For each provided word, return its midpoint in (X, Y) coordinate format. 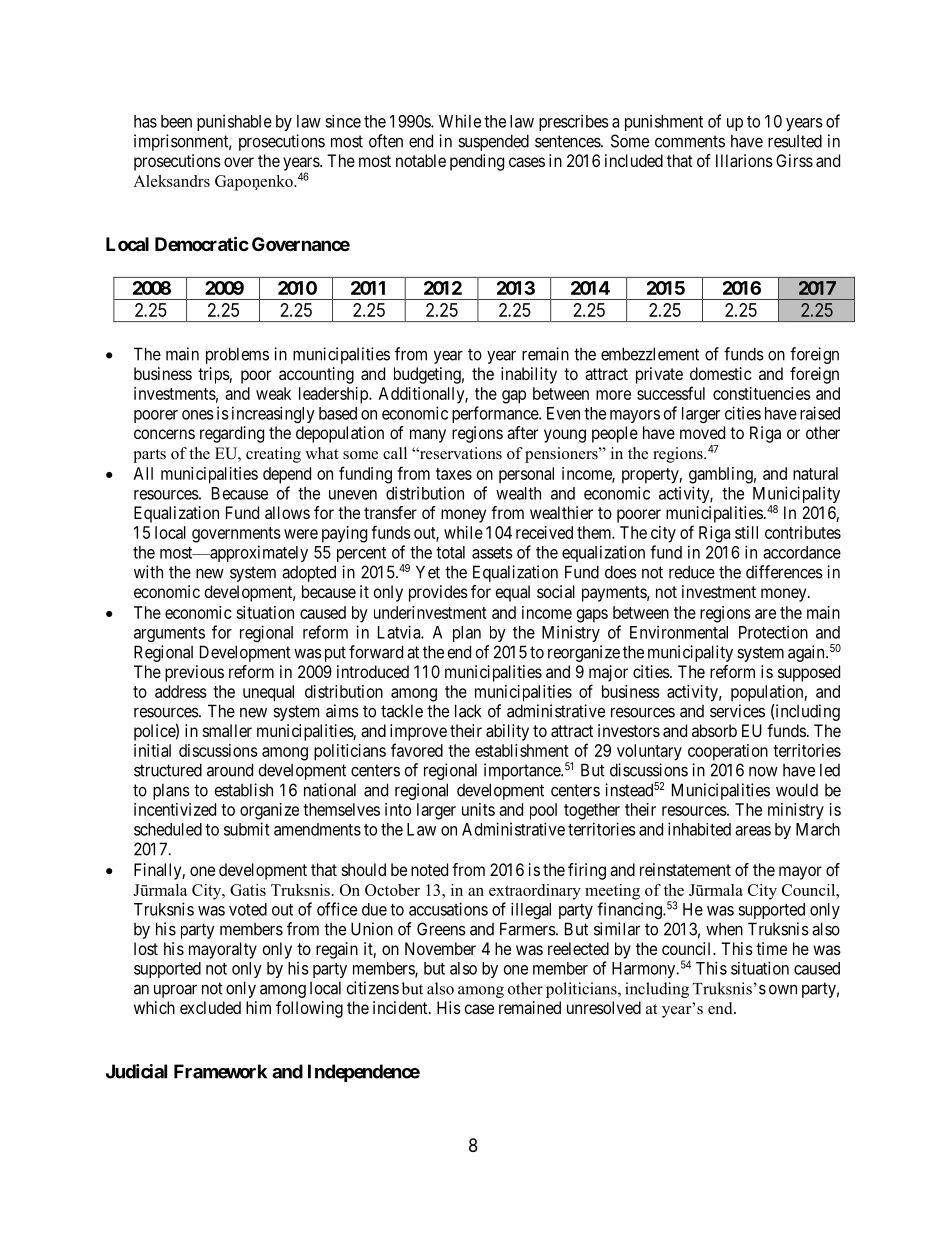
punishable (234, 122)
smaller (227, 730)
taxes (454, 474)
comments (690, 141)
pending (477, 162)
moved (702, 432)
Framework (220, 1071)
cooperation (728, 752)
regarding (232, 434)
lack (468, 711)
